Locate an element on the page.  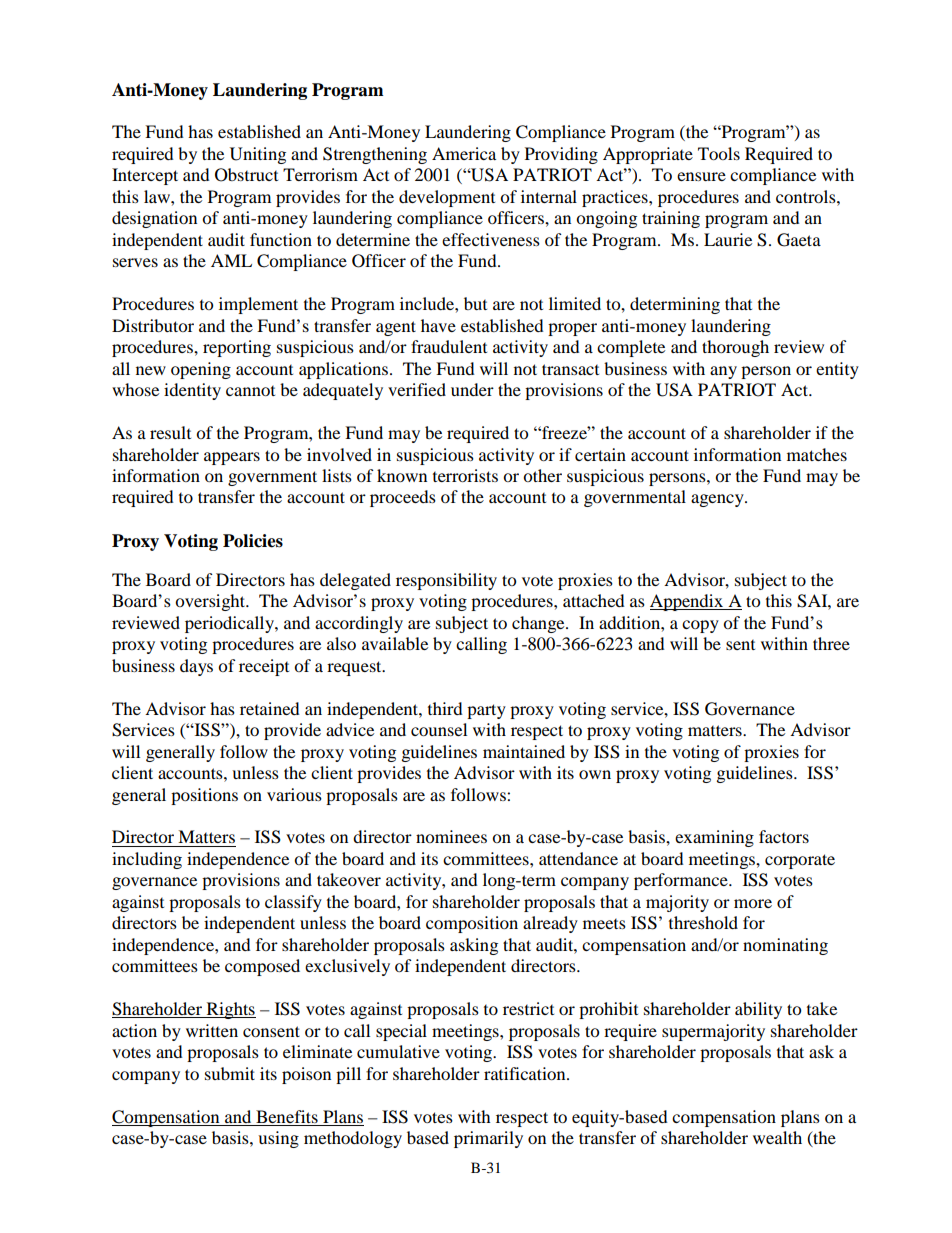
development is located at coordinates (447, 198).
